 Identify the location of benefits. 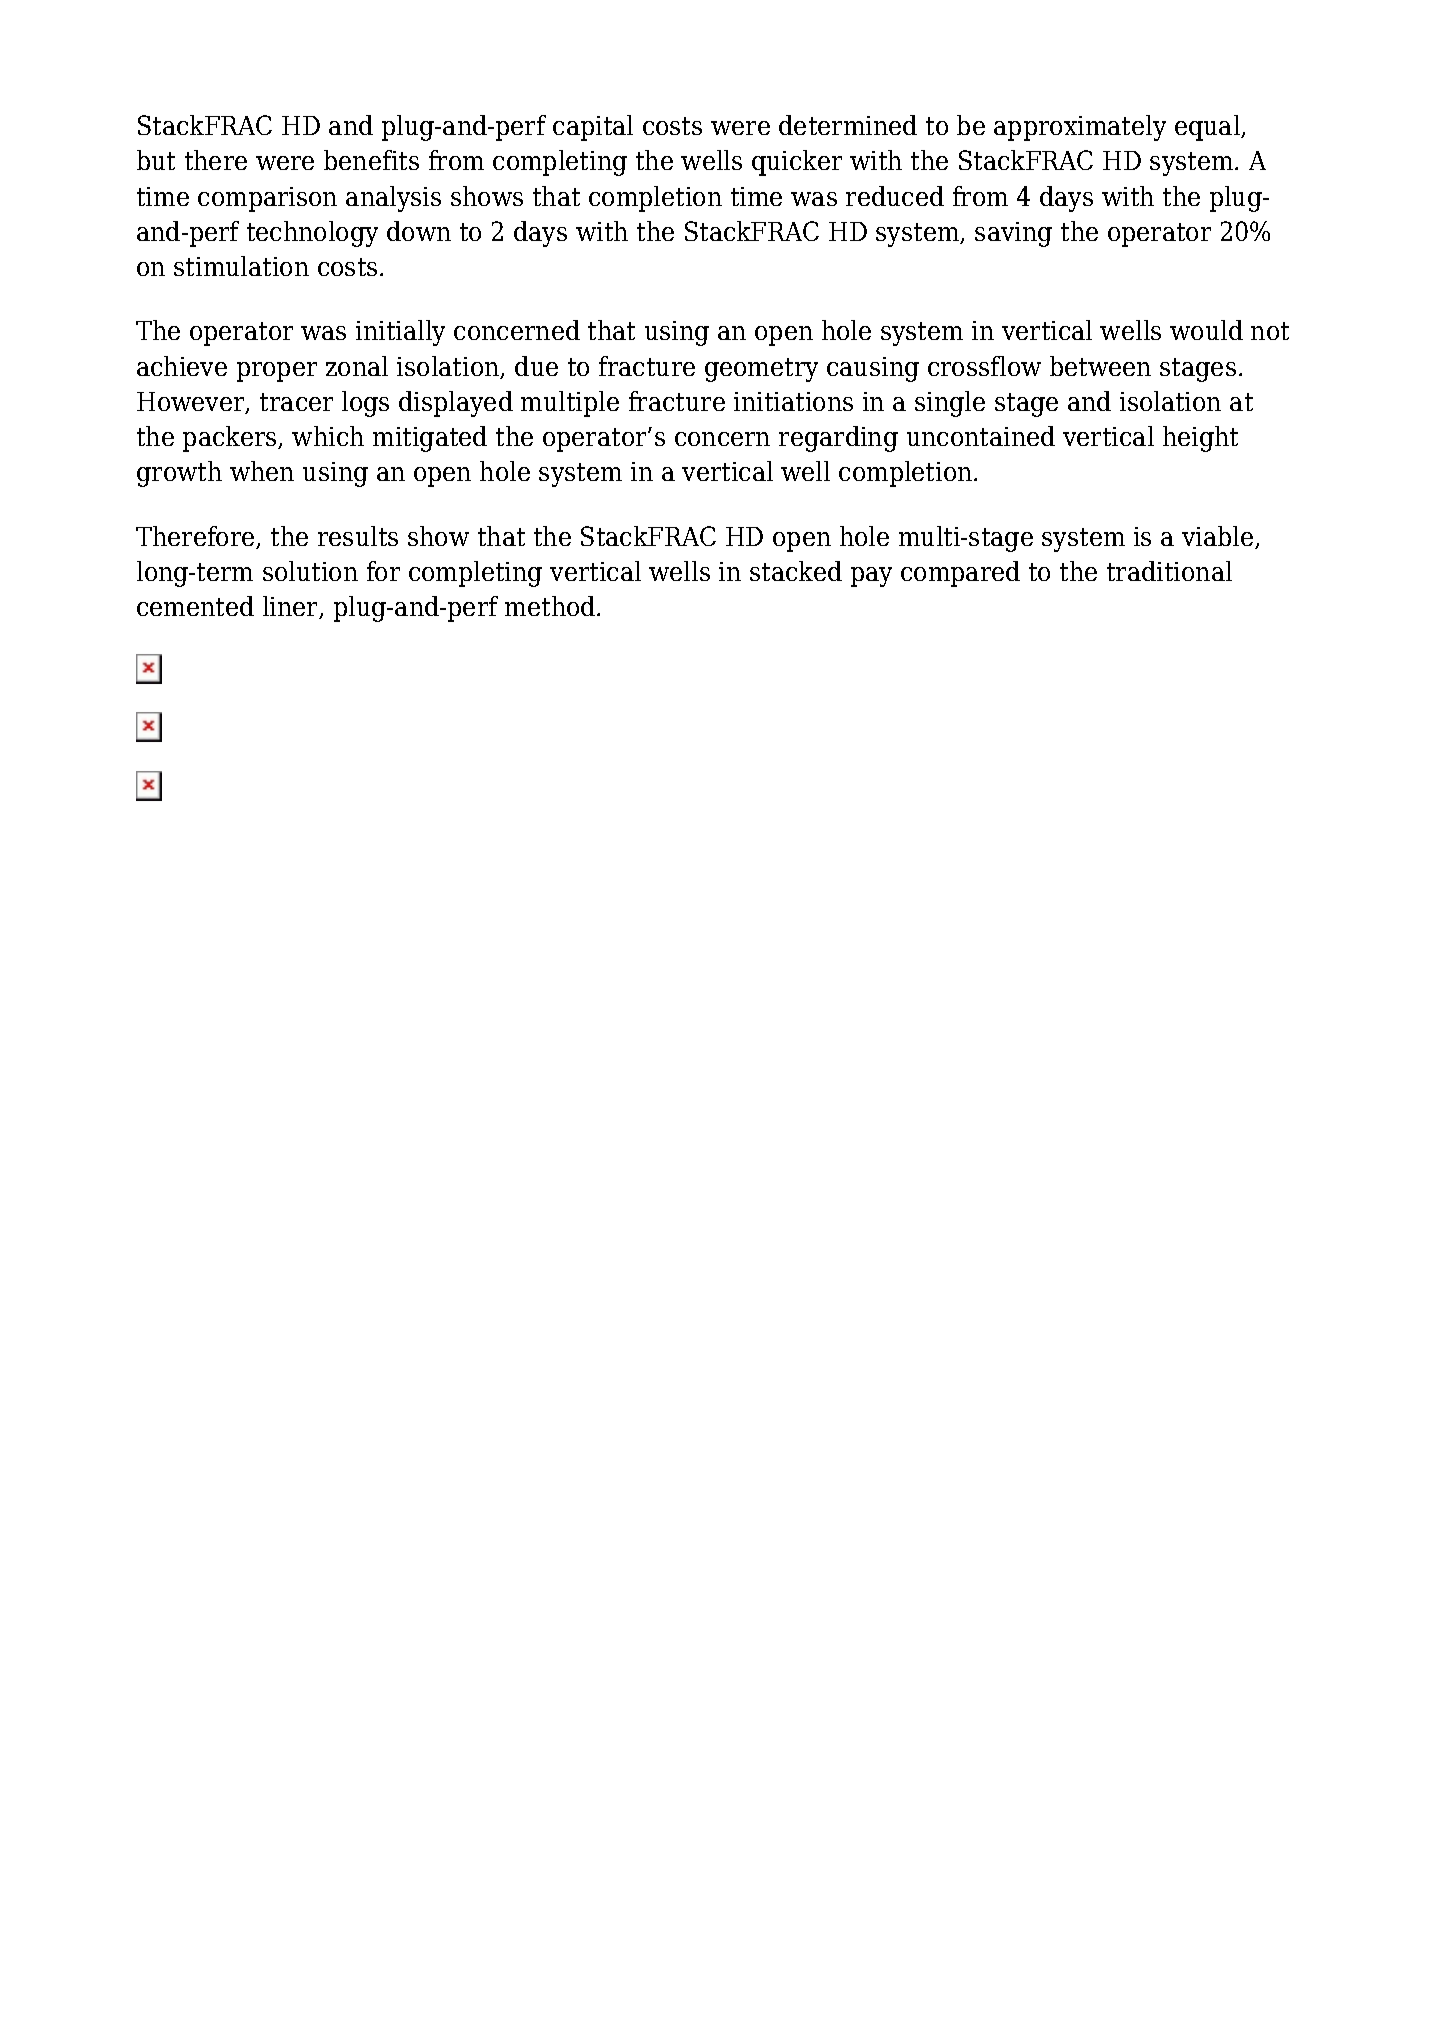
(371, 160).
